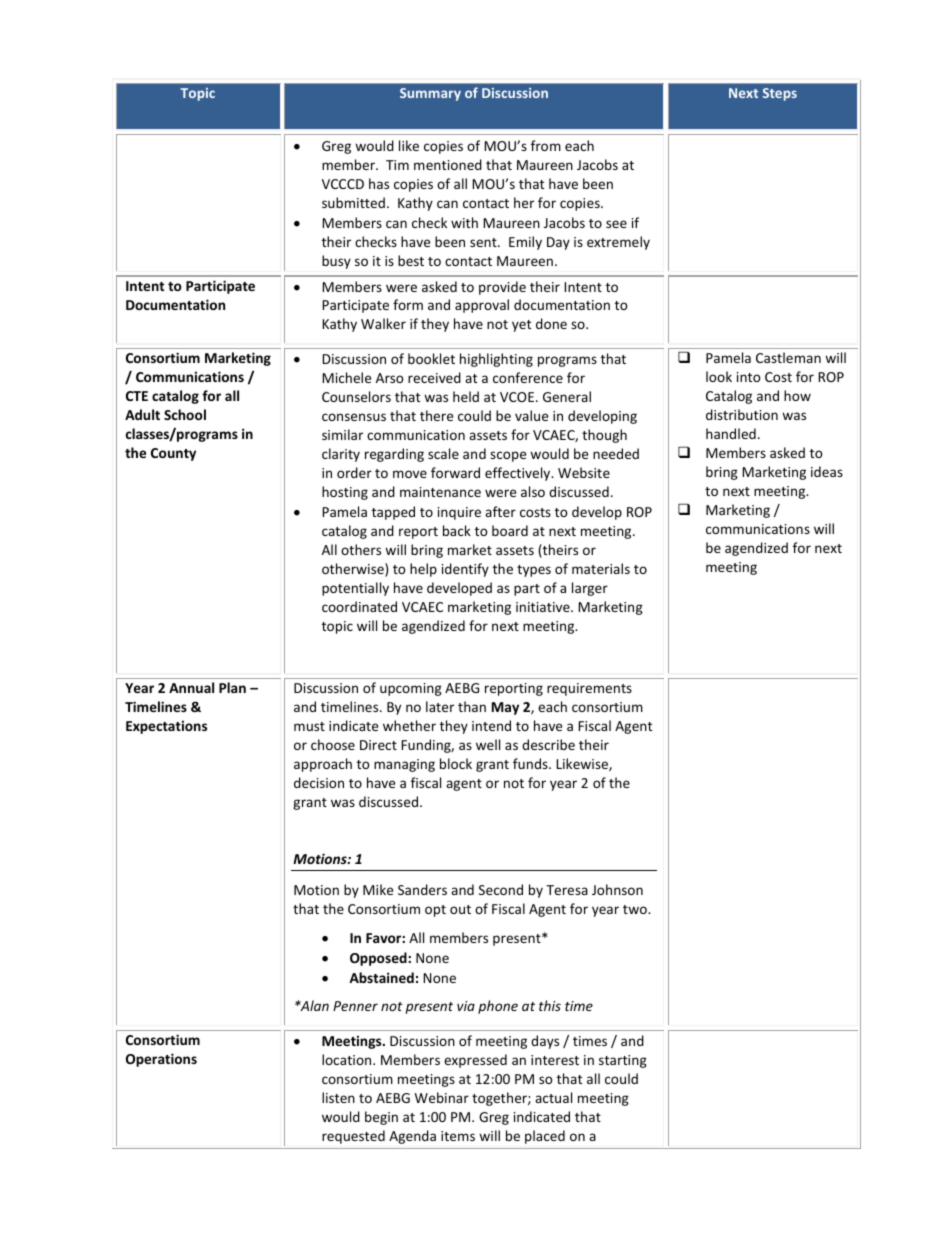  What do you see at coordinates (442, 1097) in the image?
I see `Webinar` at bounding box center [442, 1097].
